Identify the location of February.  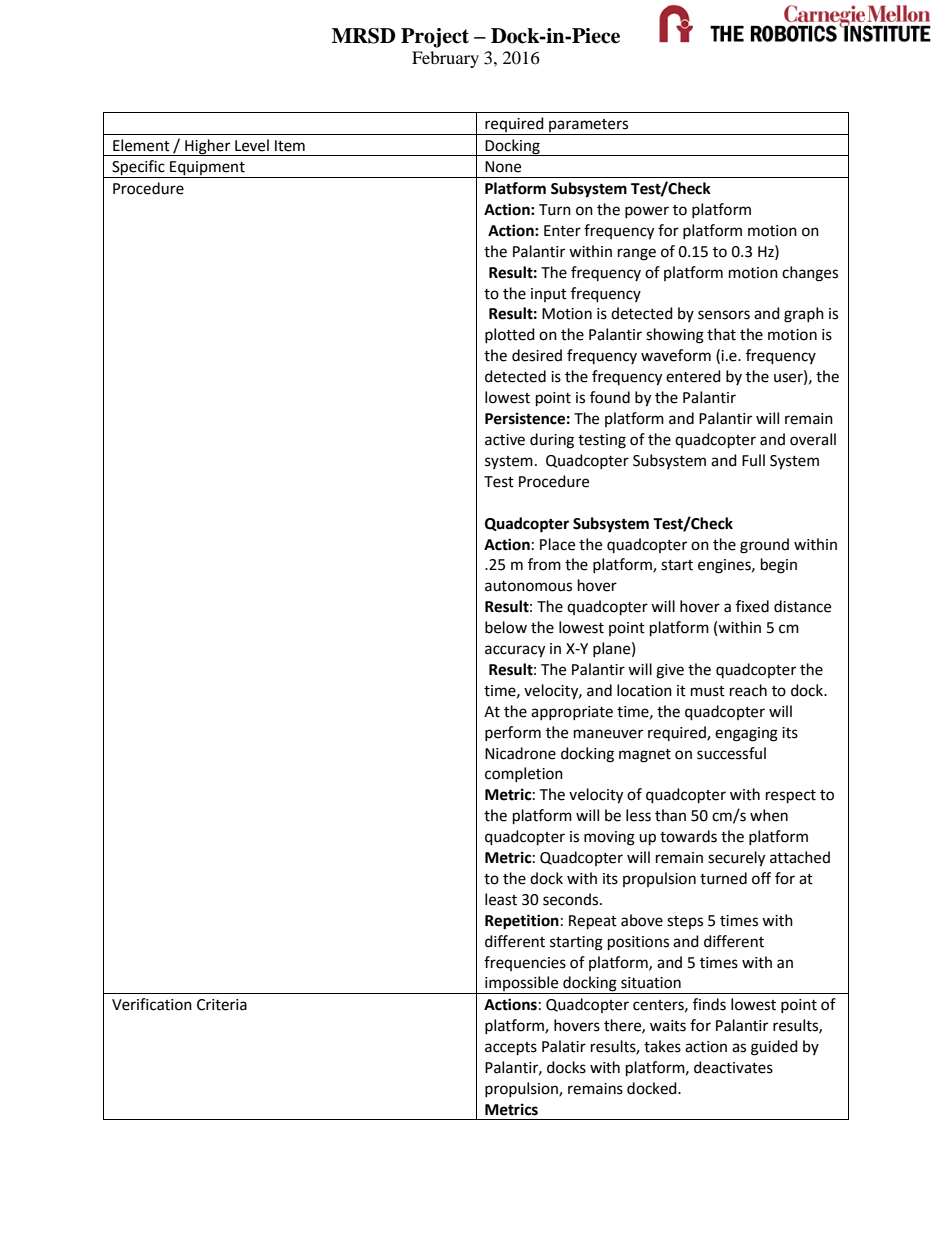
(445, 59).
